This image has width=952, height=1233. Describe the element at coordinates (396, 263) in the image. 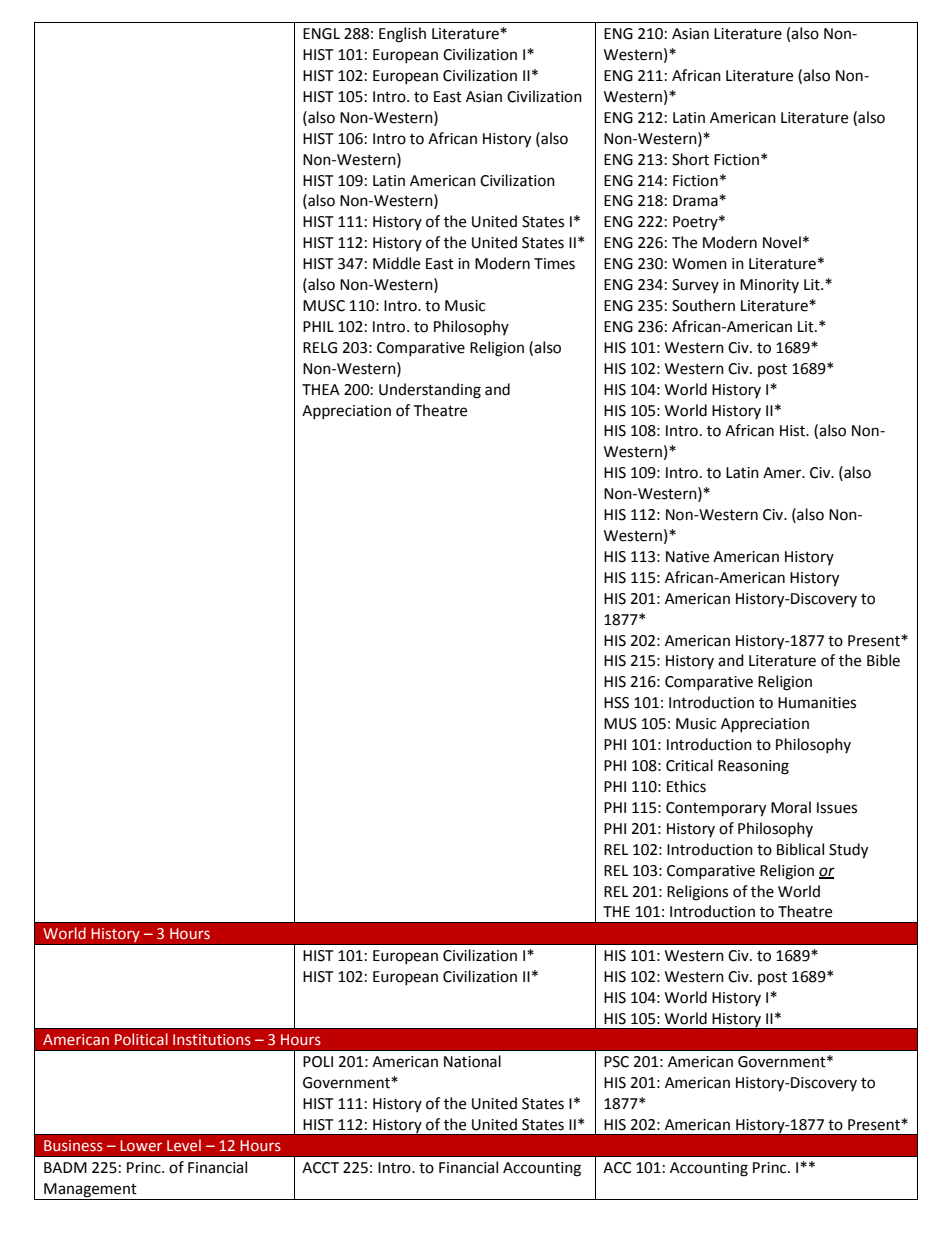

I see `Middle` at that location.
